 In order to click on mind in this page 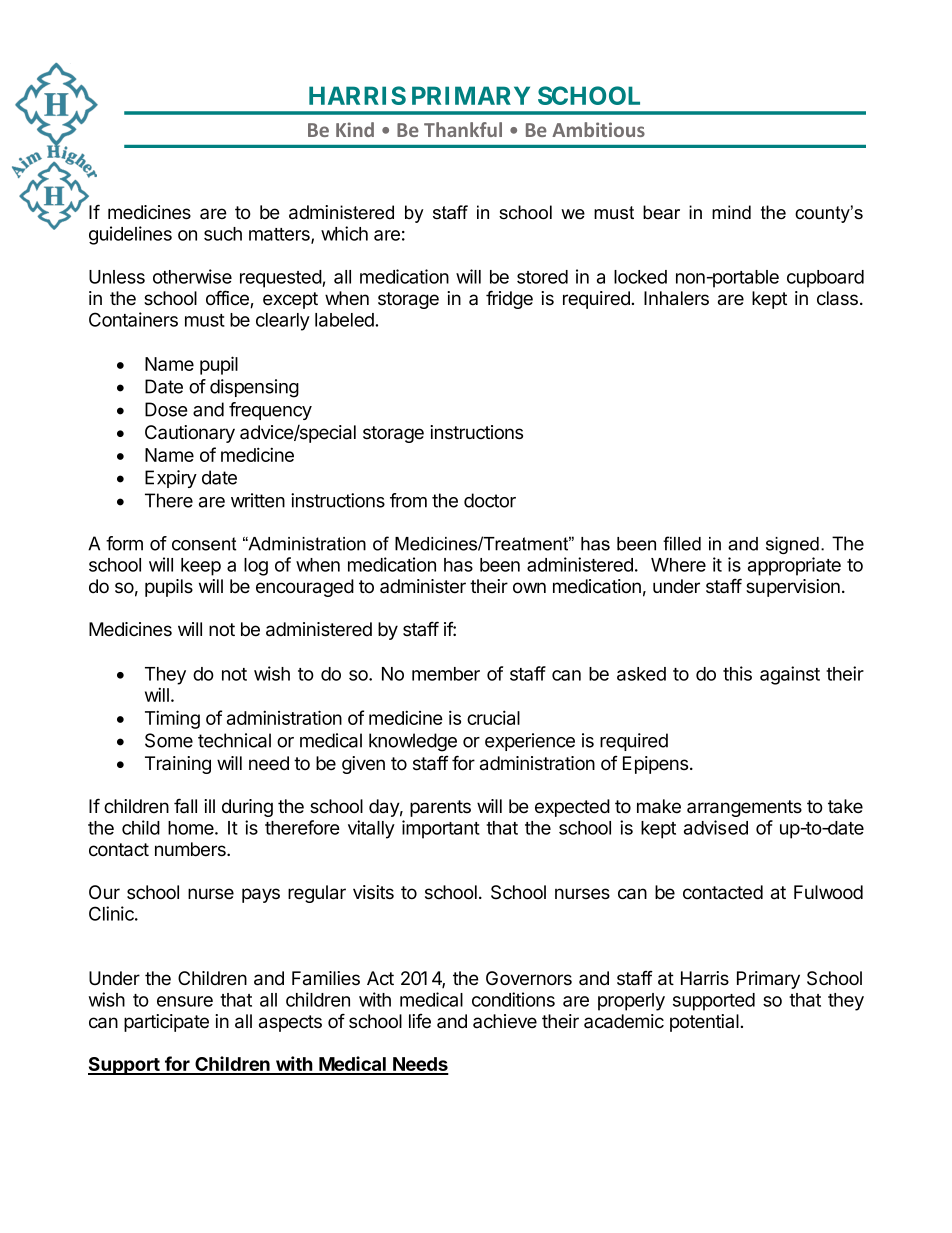, I will do `click(731, 212)`.
